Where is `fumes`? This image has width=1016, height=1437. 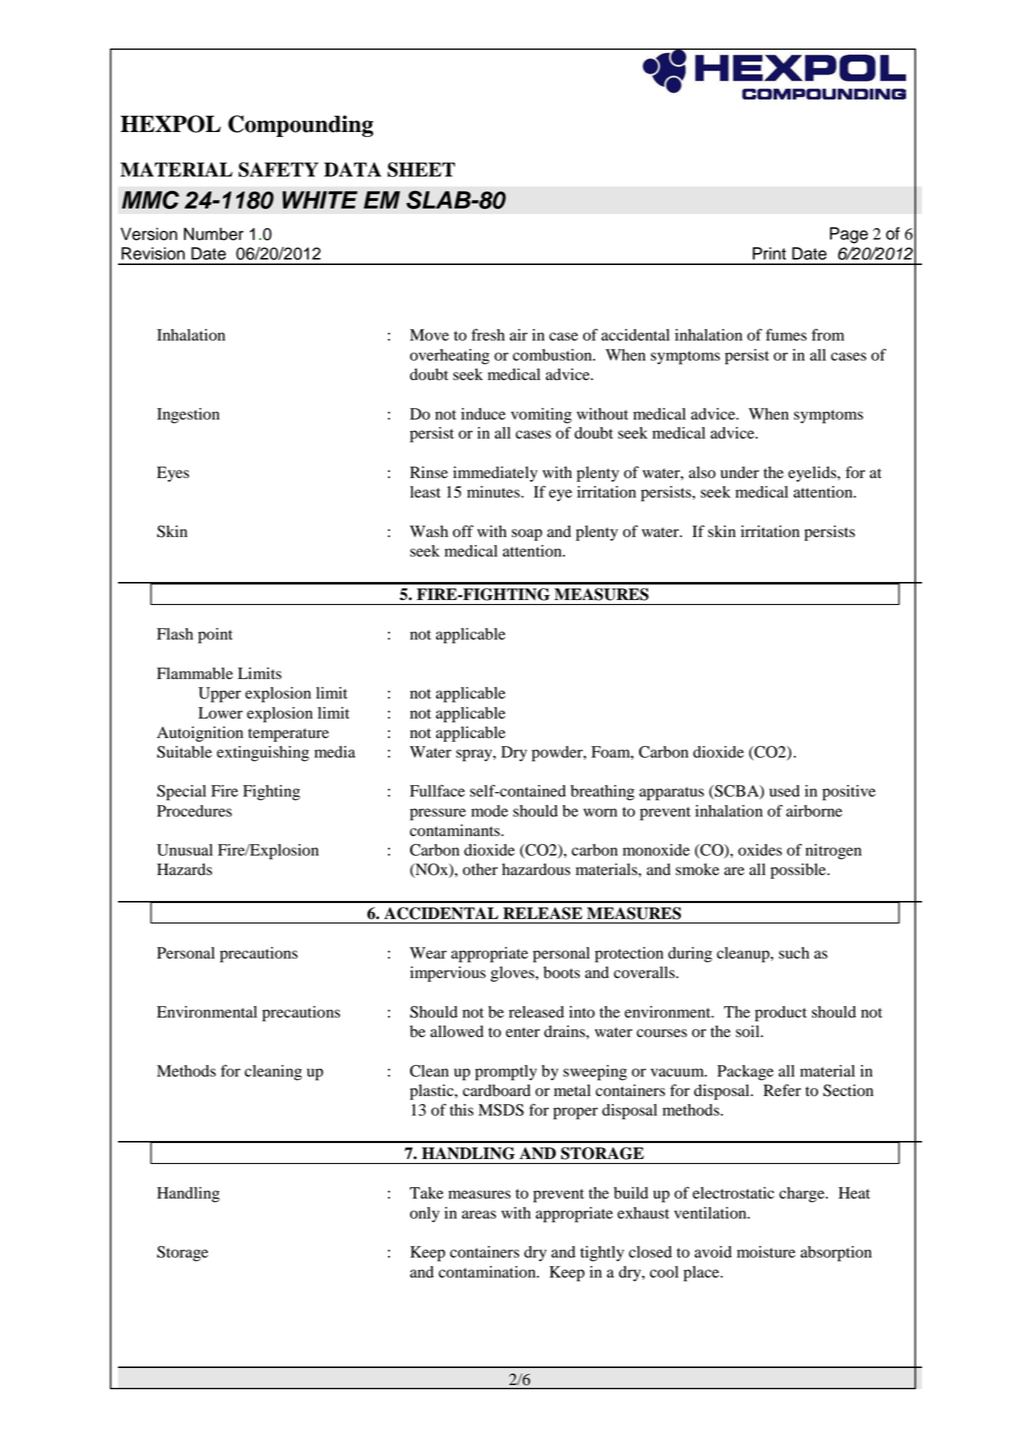
fumes is located at coordinates (786, 335).
